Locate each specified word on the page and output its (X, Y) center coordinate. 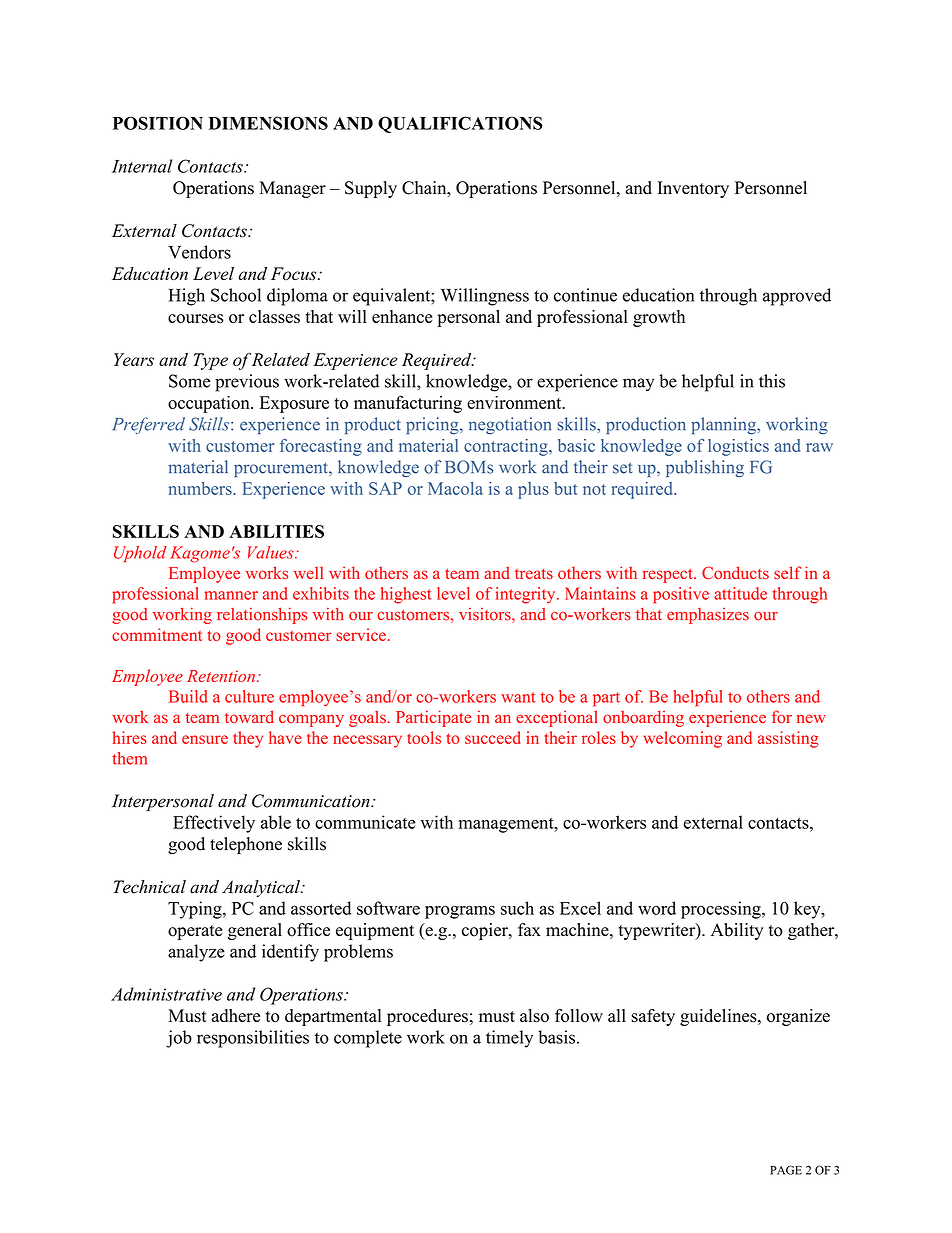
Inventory (693, 189)
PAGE (786, 1170)
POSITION (158, 123)
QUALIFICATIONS (460, 124)
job (179, 1039)
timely (509, 1039)
